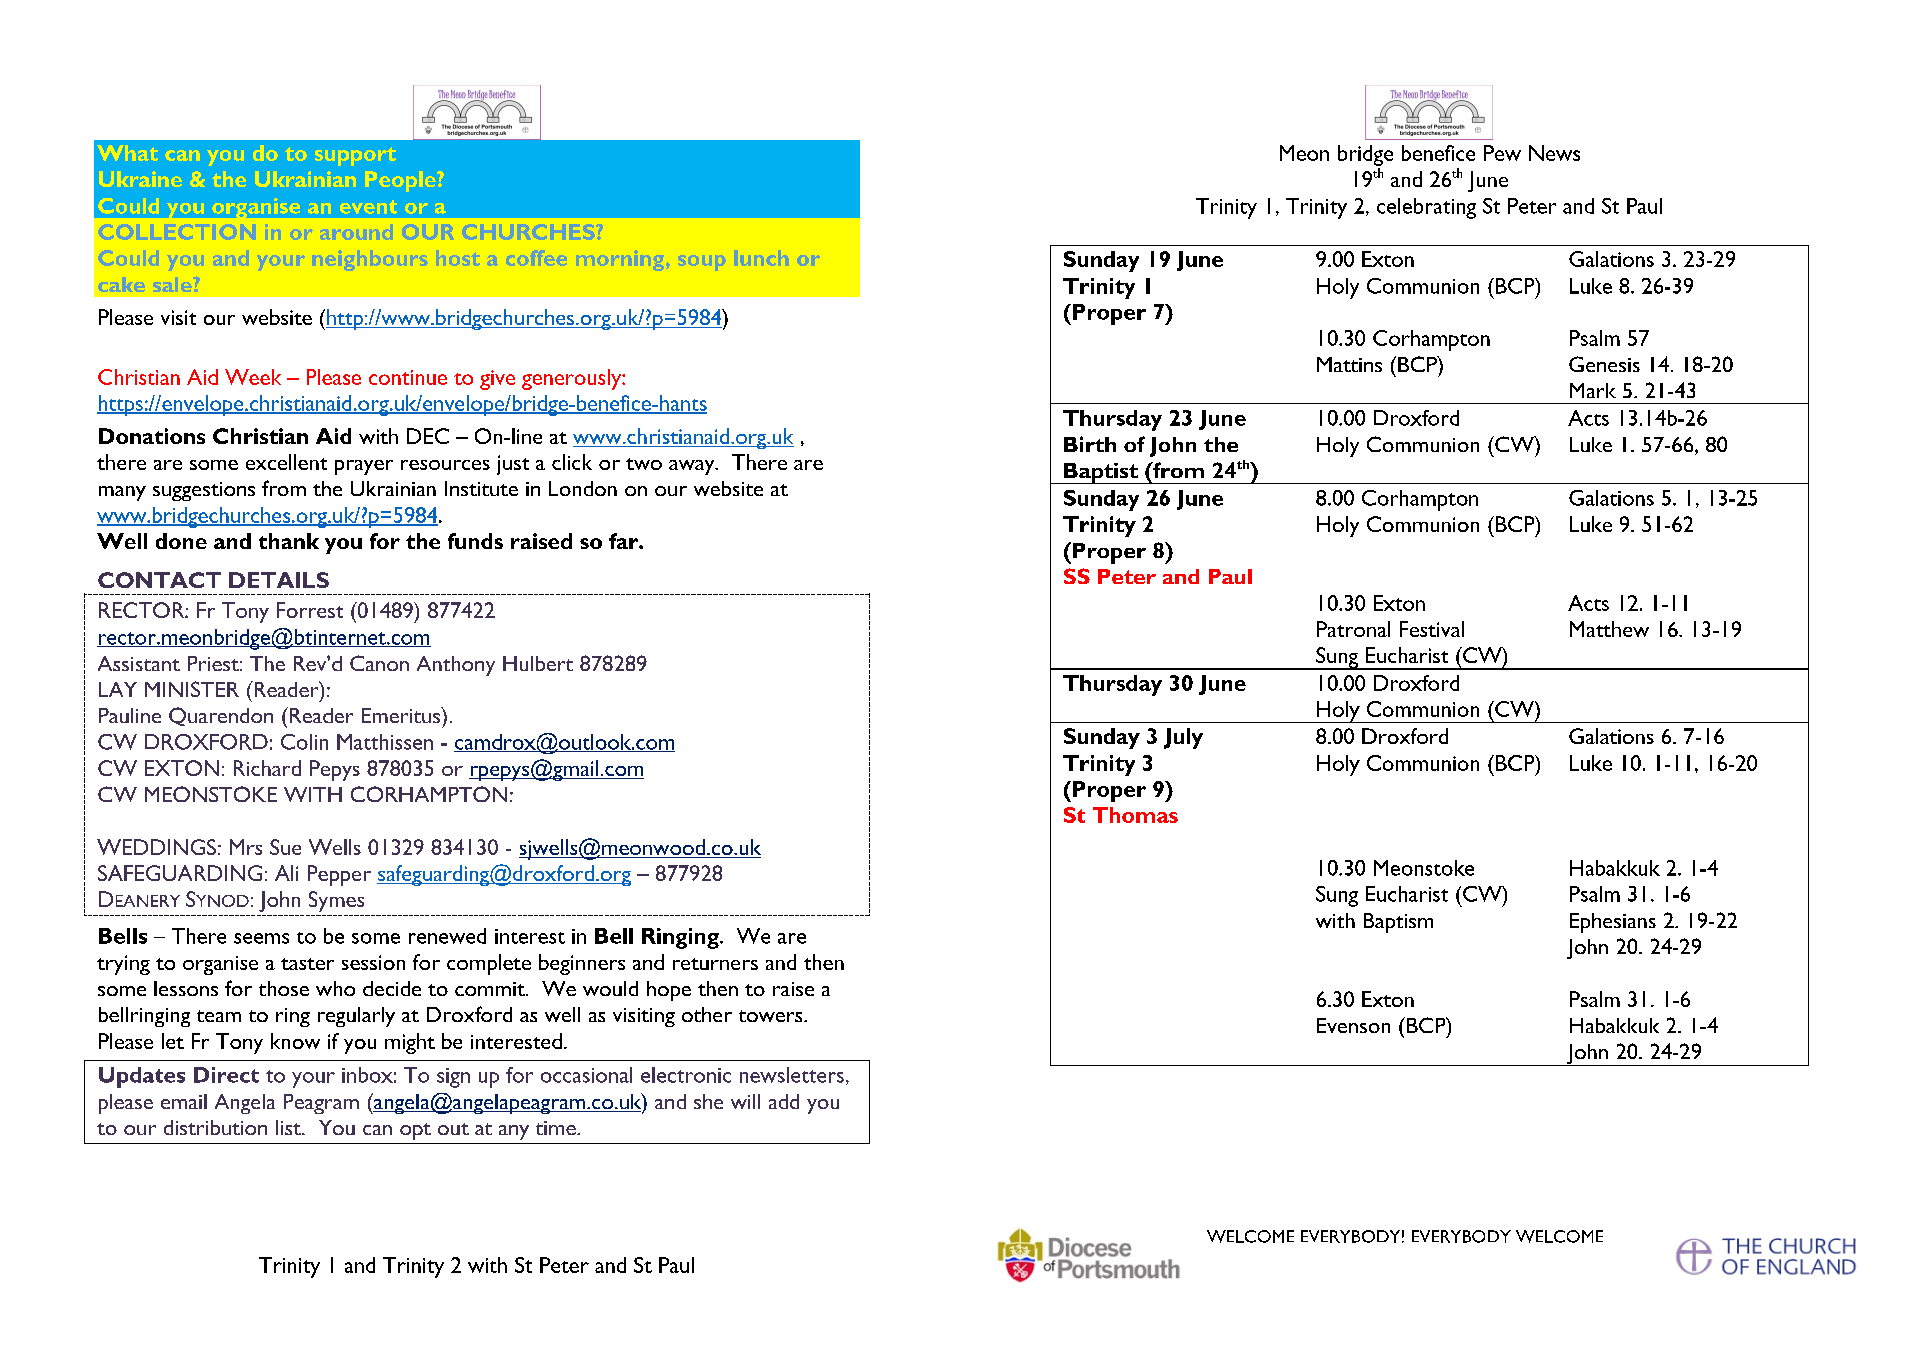 Image resolution: width=1907 pixels, height=1348 pixels. Describe the element at coordinates (289, 1127) in the screenshot. I see `list` at that location.
